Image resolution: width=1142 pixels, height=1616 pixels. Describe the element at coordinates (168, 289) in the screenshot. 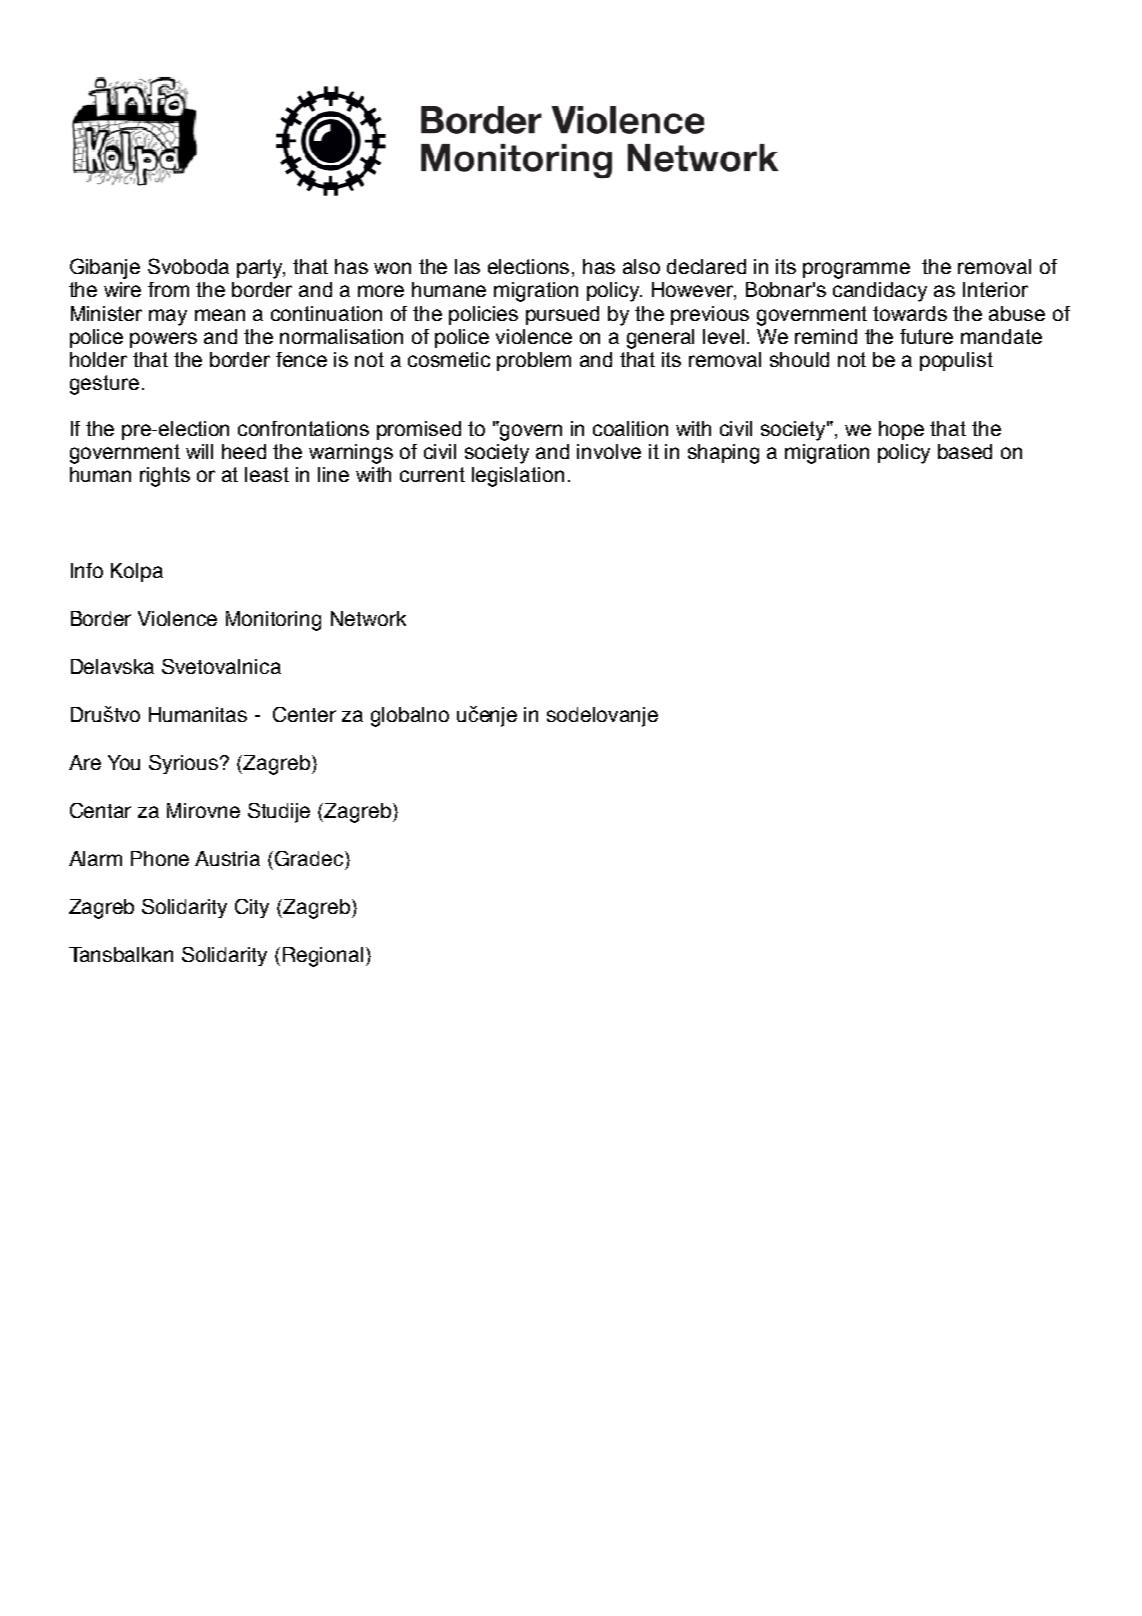

I see `from` at that location.
